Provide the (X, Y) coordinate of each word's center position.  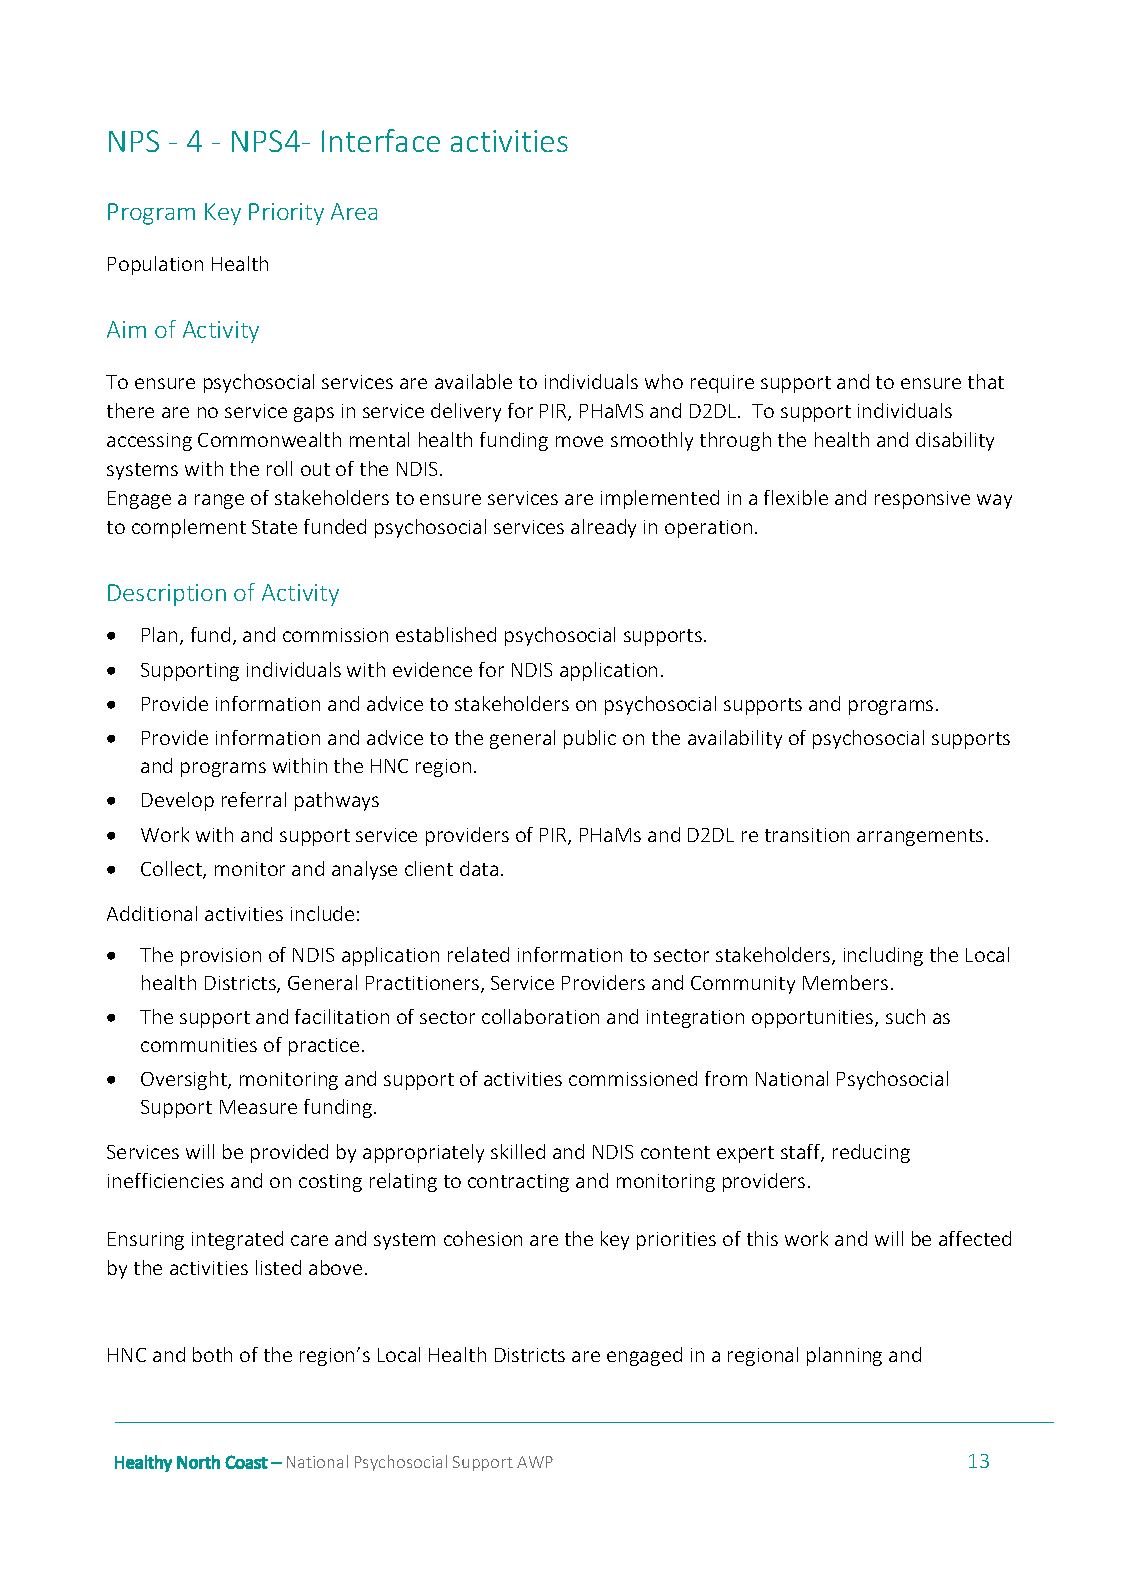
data (479, 868)
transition (807, 835)
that (986, 381)
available (473, 381)
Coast (246, 1462)
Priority (286, 214)
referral (254, 799)
